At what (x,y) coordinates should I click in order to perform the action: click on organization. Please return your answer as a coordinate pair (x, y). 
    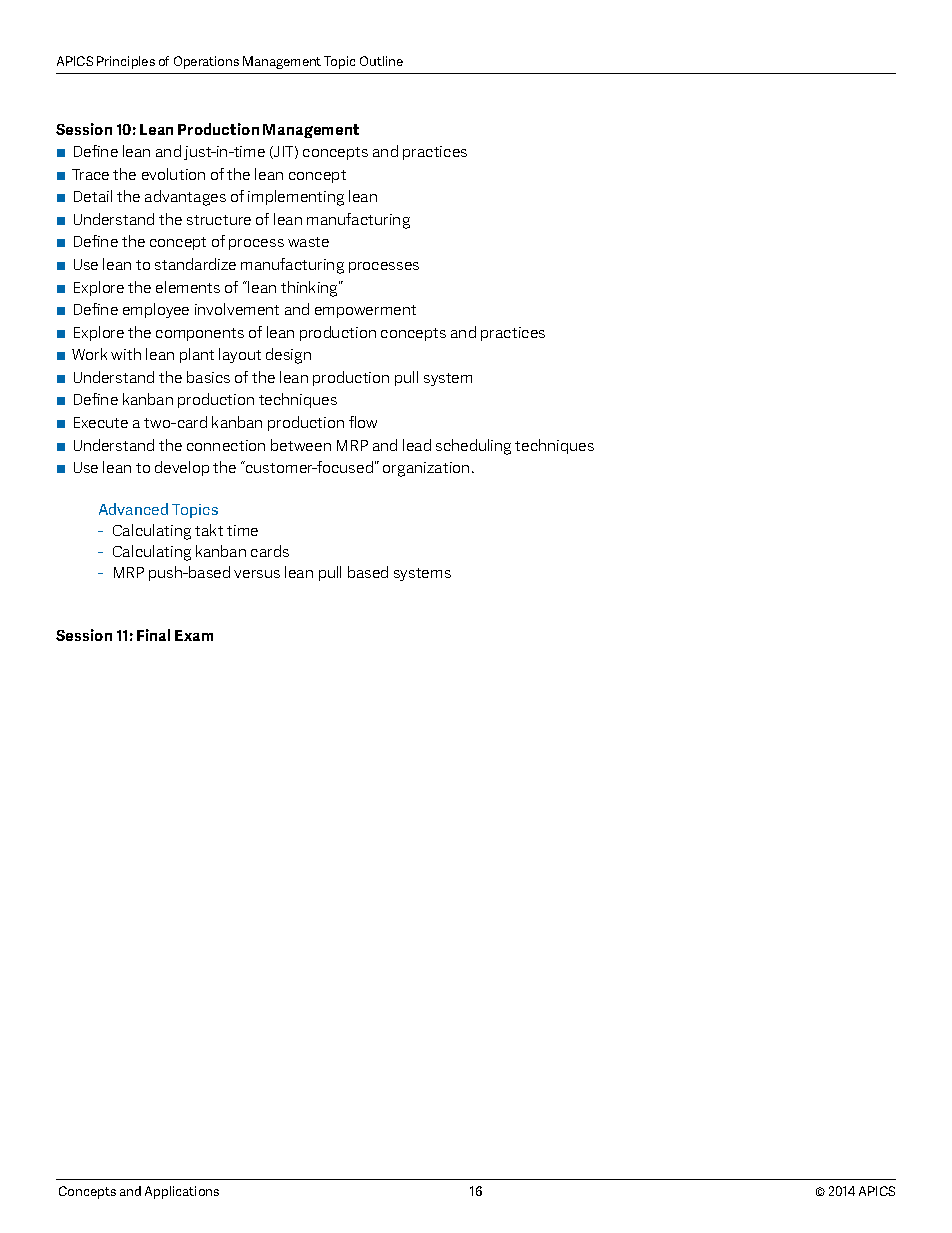
    Looking at the image, I should click on (426, 469).
